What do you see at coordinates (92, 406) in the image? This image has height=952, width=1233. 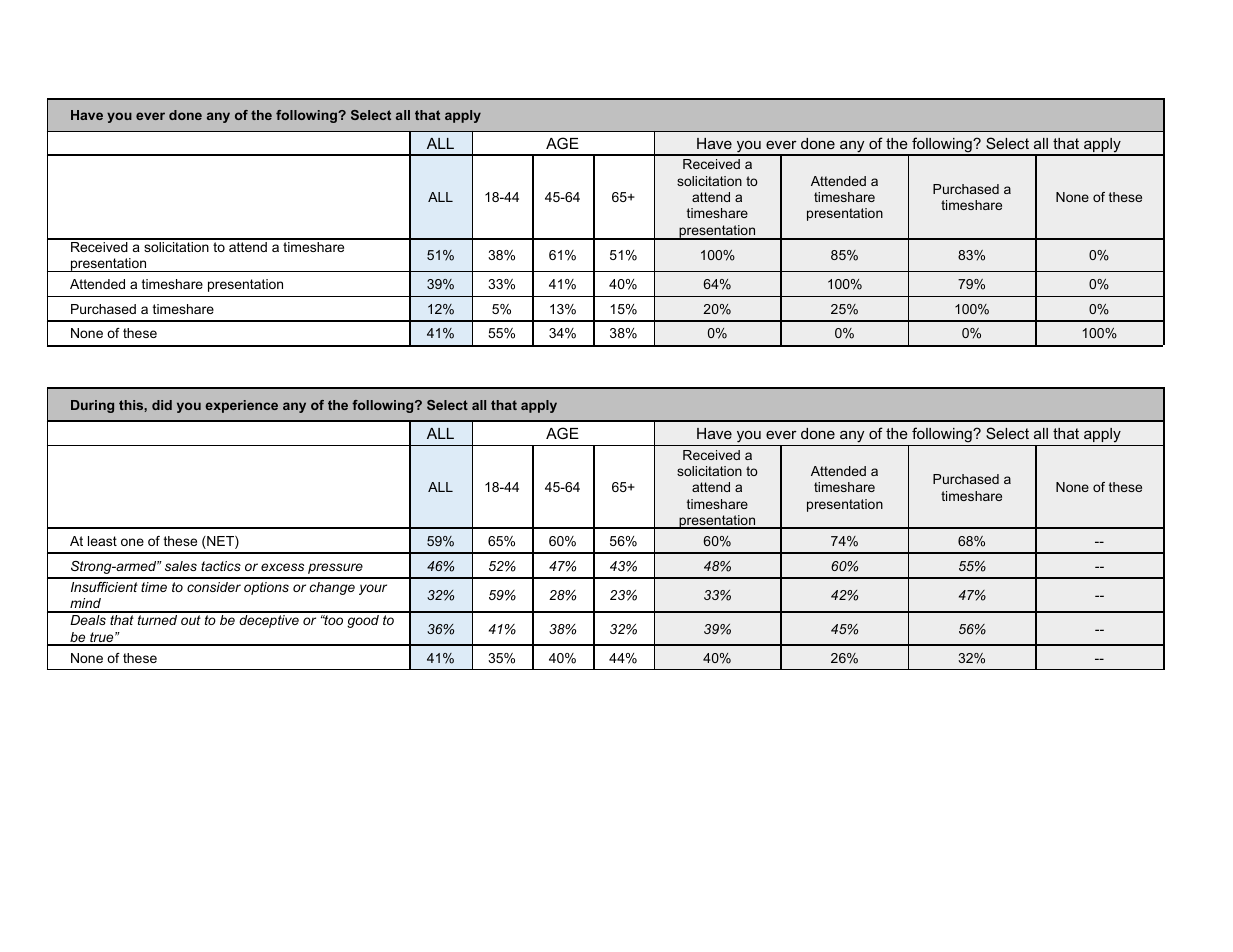 I see `During` at bounding box center [92, 406].
